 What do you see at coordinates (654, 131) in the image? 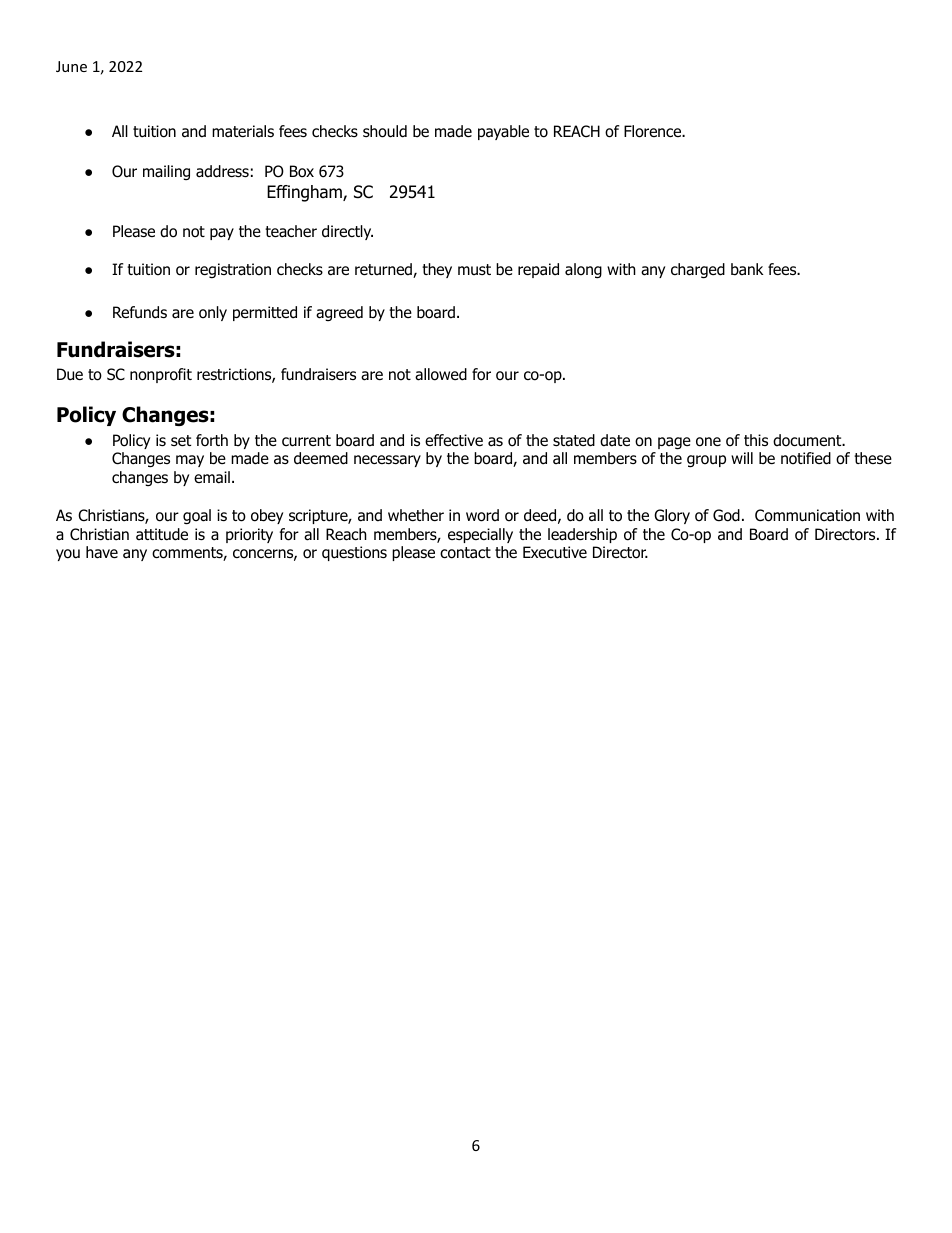
I see `Florence` at bounding box center [654, 131].
